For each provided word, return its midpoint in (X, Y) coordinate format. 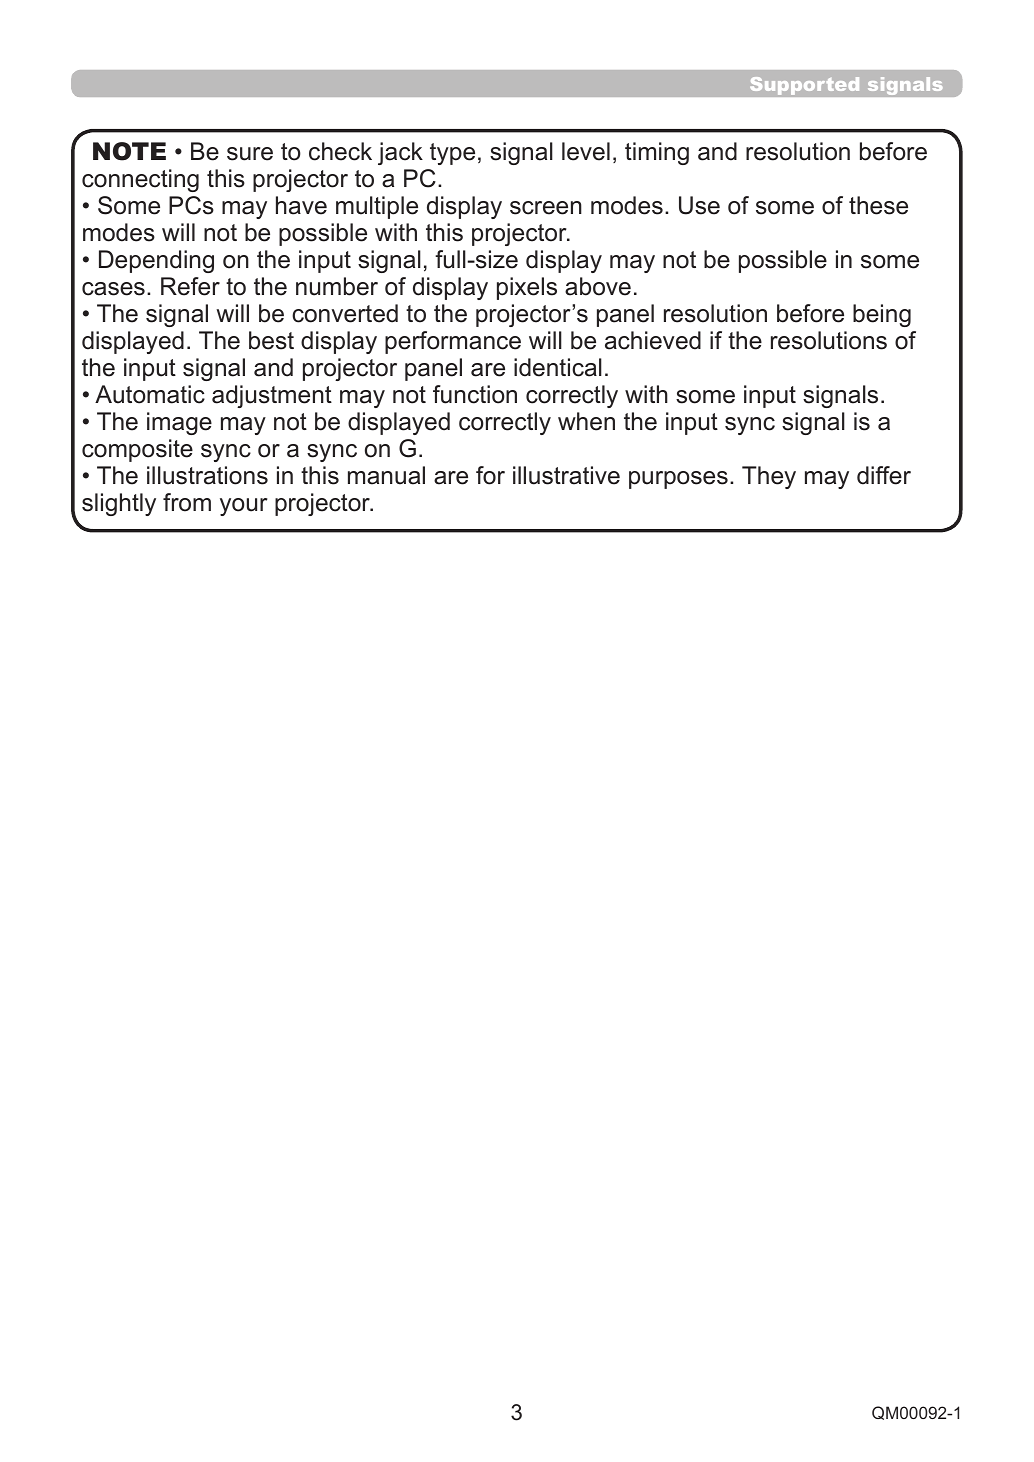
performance (453, 342)
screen (546, 208)
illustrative (566, 475)
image (179, 423)
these (878, 205)
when (586, 421)
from (187, 502)
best (271, 340)
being (882, 315)
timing (657, 153)
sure (250, 154)
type (452, 154)
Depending (156, 261)
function (475, 394)
